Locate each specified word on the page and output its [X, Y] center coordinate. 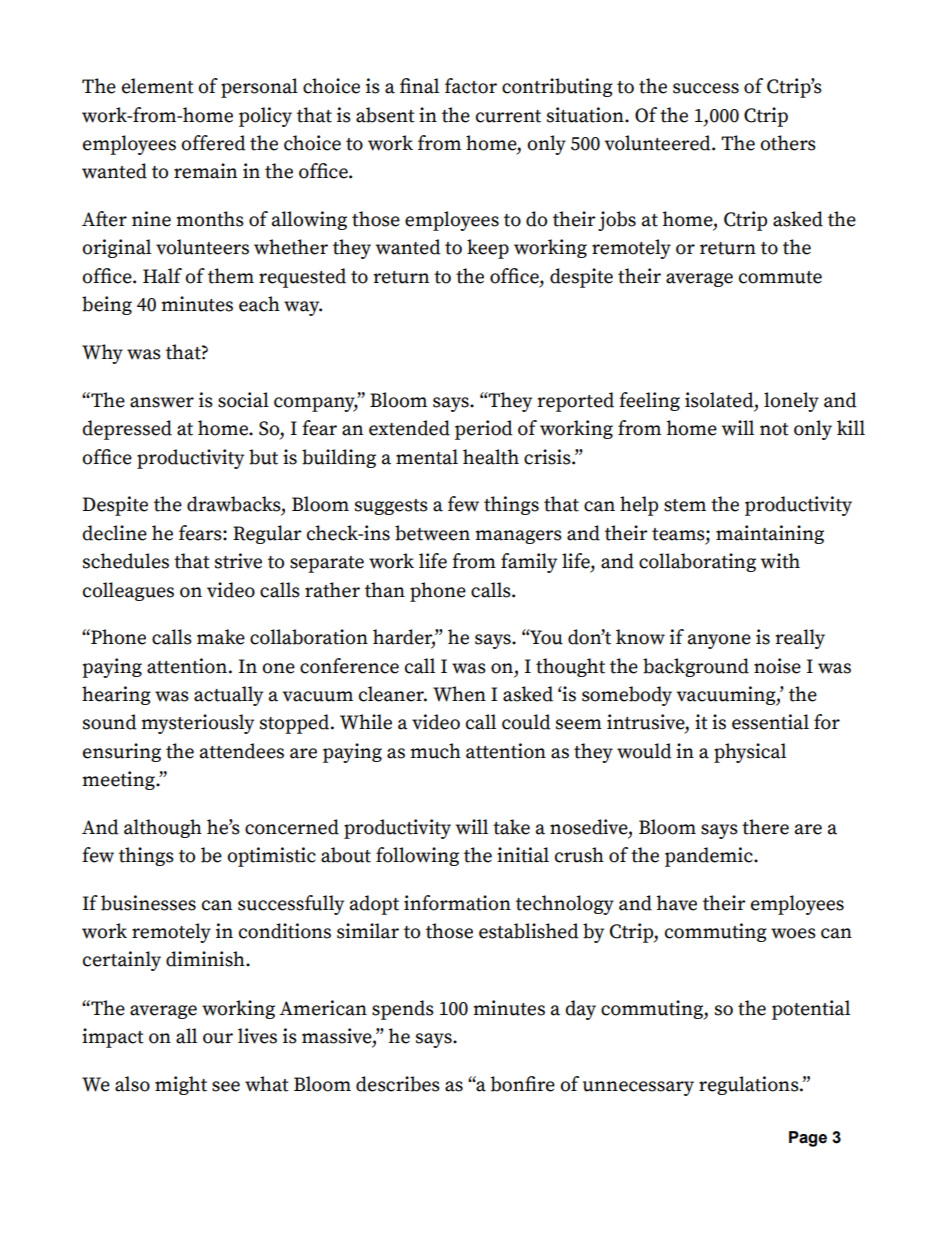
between [432, 533]
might [181, 1085]
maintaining [770, 534]
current [508, 116]
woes [793, 933]
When [459, 694]
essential [770, 722]
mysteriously [197, 724]
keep [488, 249]
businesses [148, 903]
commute [780, 277]
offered [213, 143]
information [457, 903]
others [788, 143]
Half [162, 276]
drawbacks [235, 505]
